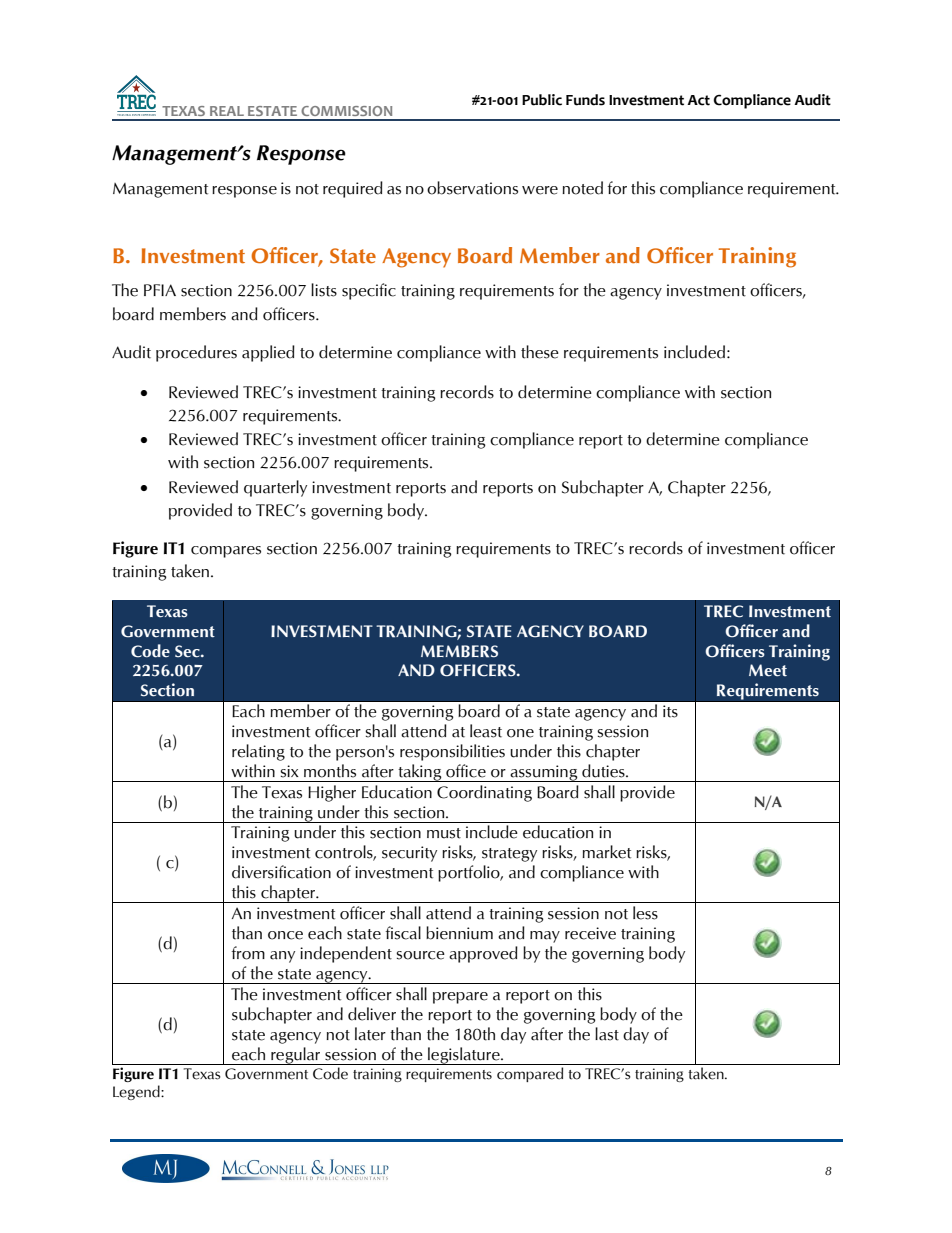 This page has height=1233, width=952. What do you see at coordinates (698, 100) in the page?
I see `Act` at bounding box center [698, 100].
